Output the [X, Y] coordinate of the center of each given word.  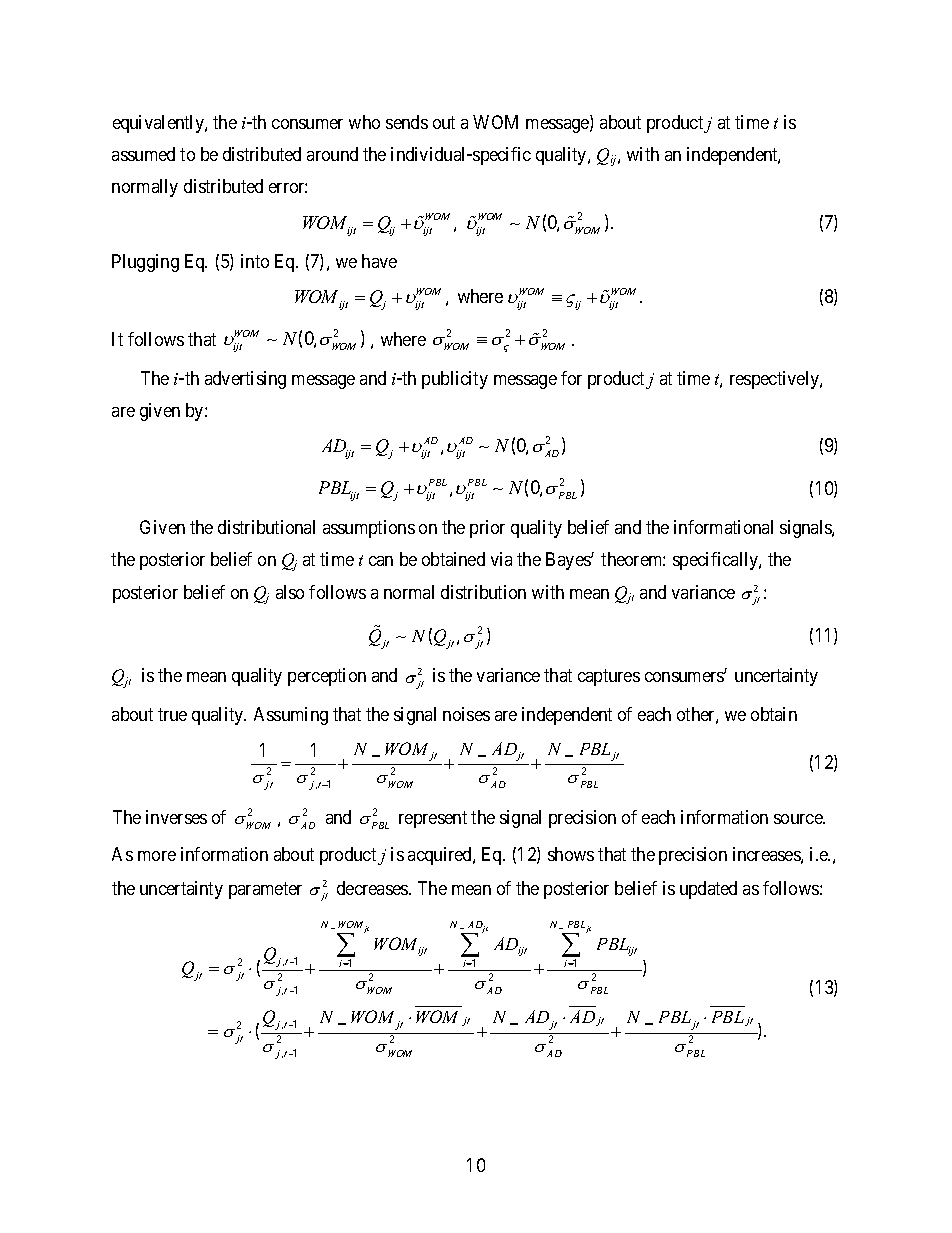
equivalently [159, 124]
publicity [455, 380]
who [364, 122]
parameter [265, 890]
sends [407, 122]
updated [708, 890]
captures [609, 678]
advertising [245, 380]
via [501, 559]
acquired [441, 856]
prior [487, 529]
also [290, 592]
